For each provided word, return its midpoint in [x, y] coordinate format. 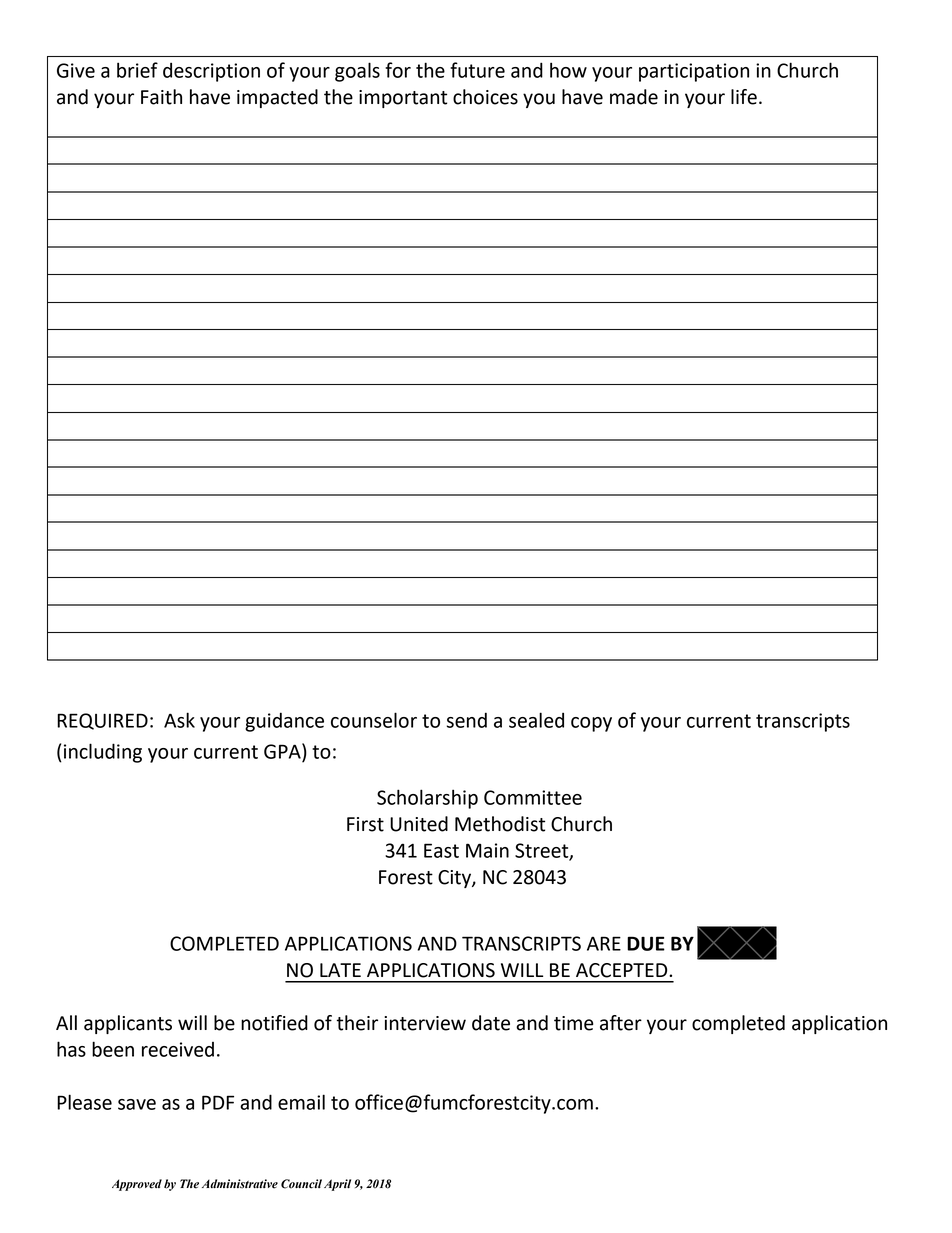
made [634, 97]
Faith [161, 97]
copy [591, 724]
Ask [179, 720]
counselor [374, 720]
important [403, 99]
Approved [137, 1185]
